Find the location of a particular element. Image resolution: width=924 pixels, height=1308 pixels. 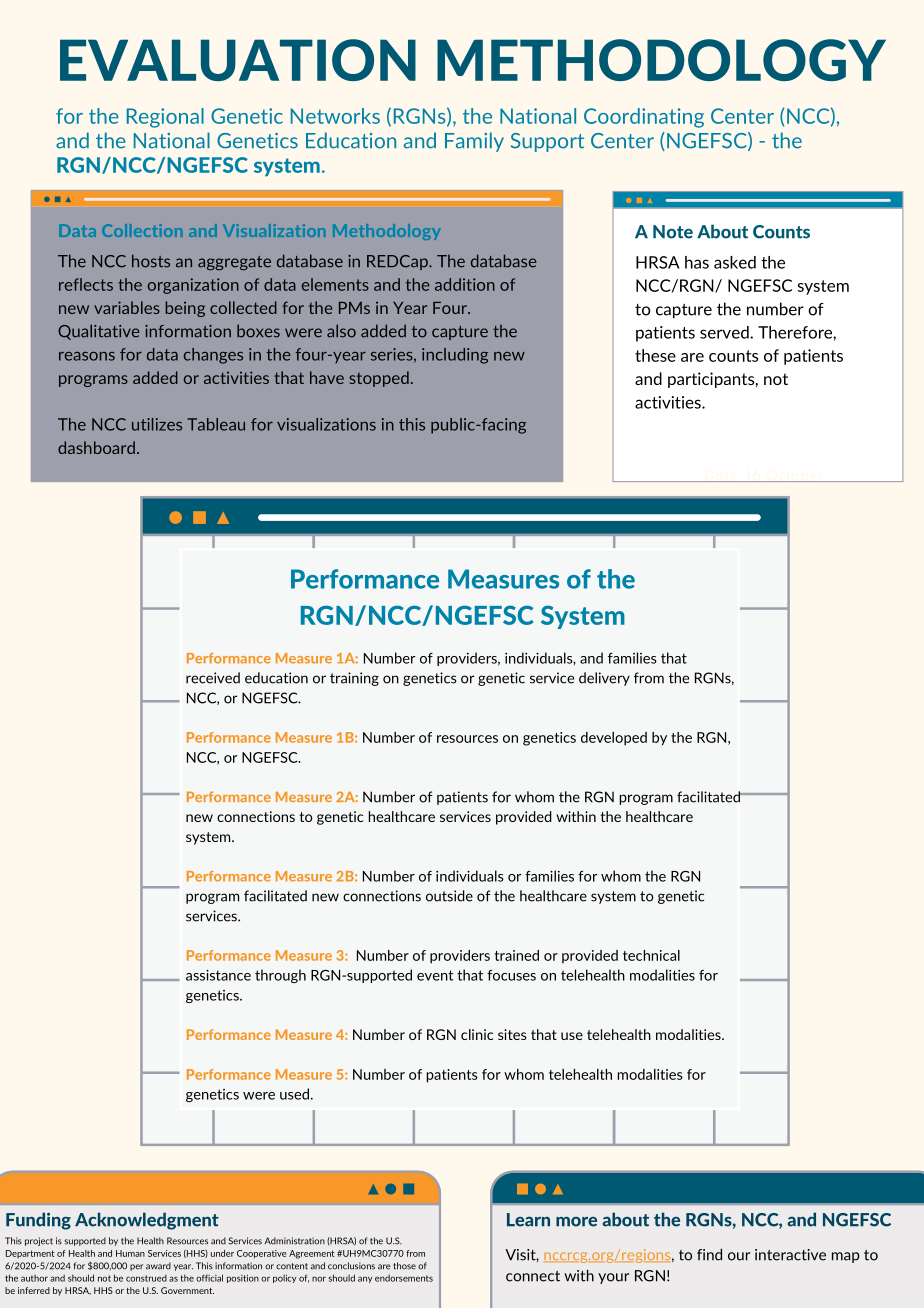

received is located at coordinates (213, 678).
